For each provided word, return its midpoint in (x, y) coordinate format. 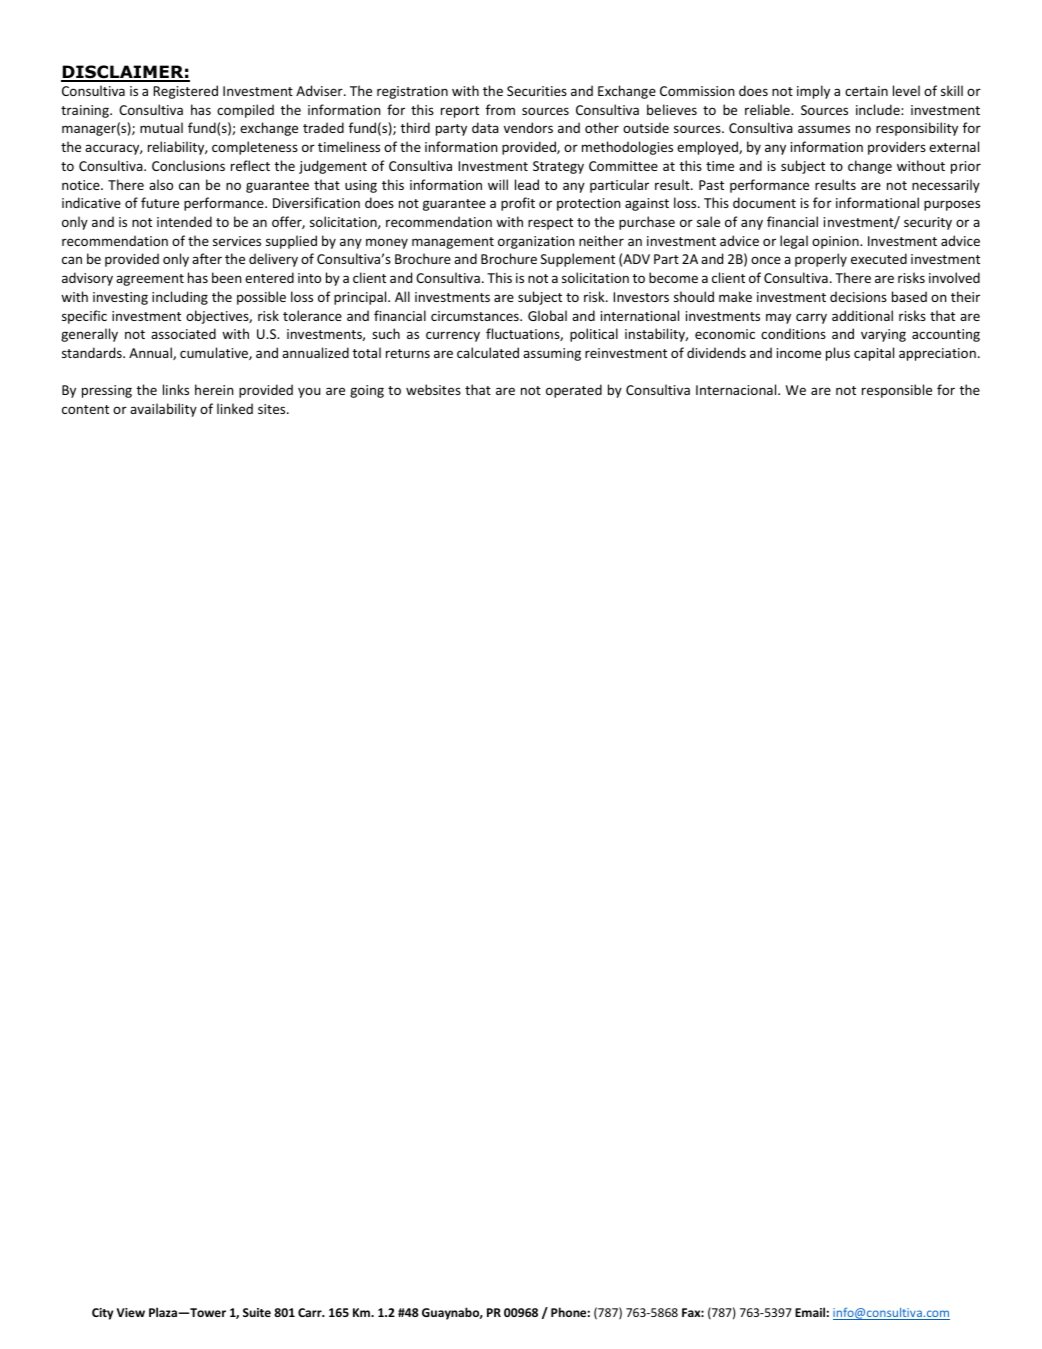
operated (574, 391)
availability (163, 410)
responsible (897, 391)
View (131, 1312)
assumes (824, 129)
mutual (161, 127)
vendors (528, 127)
